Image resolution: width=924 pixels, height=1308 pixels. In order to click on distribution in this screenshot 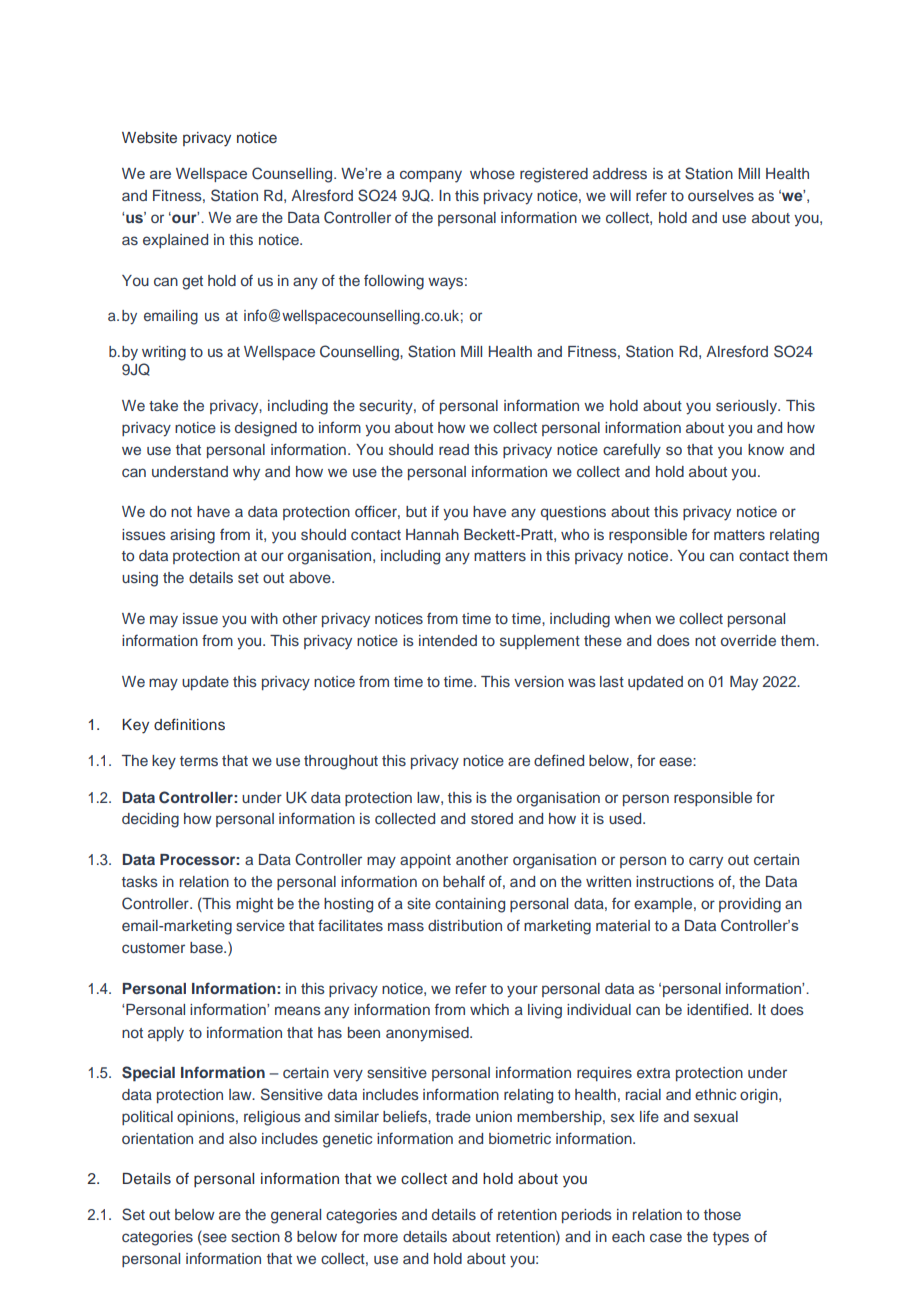, I will do `click(465, 925)`.
